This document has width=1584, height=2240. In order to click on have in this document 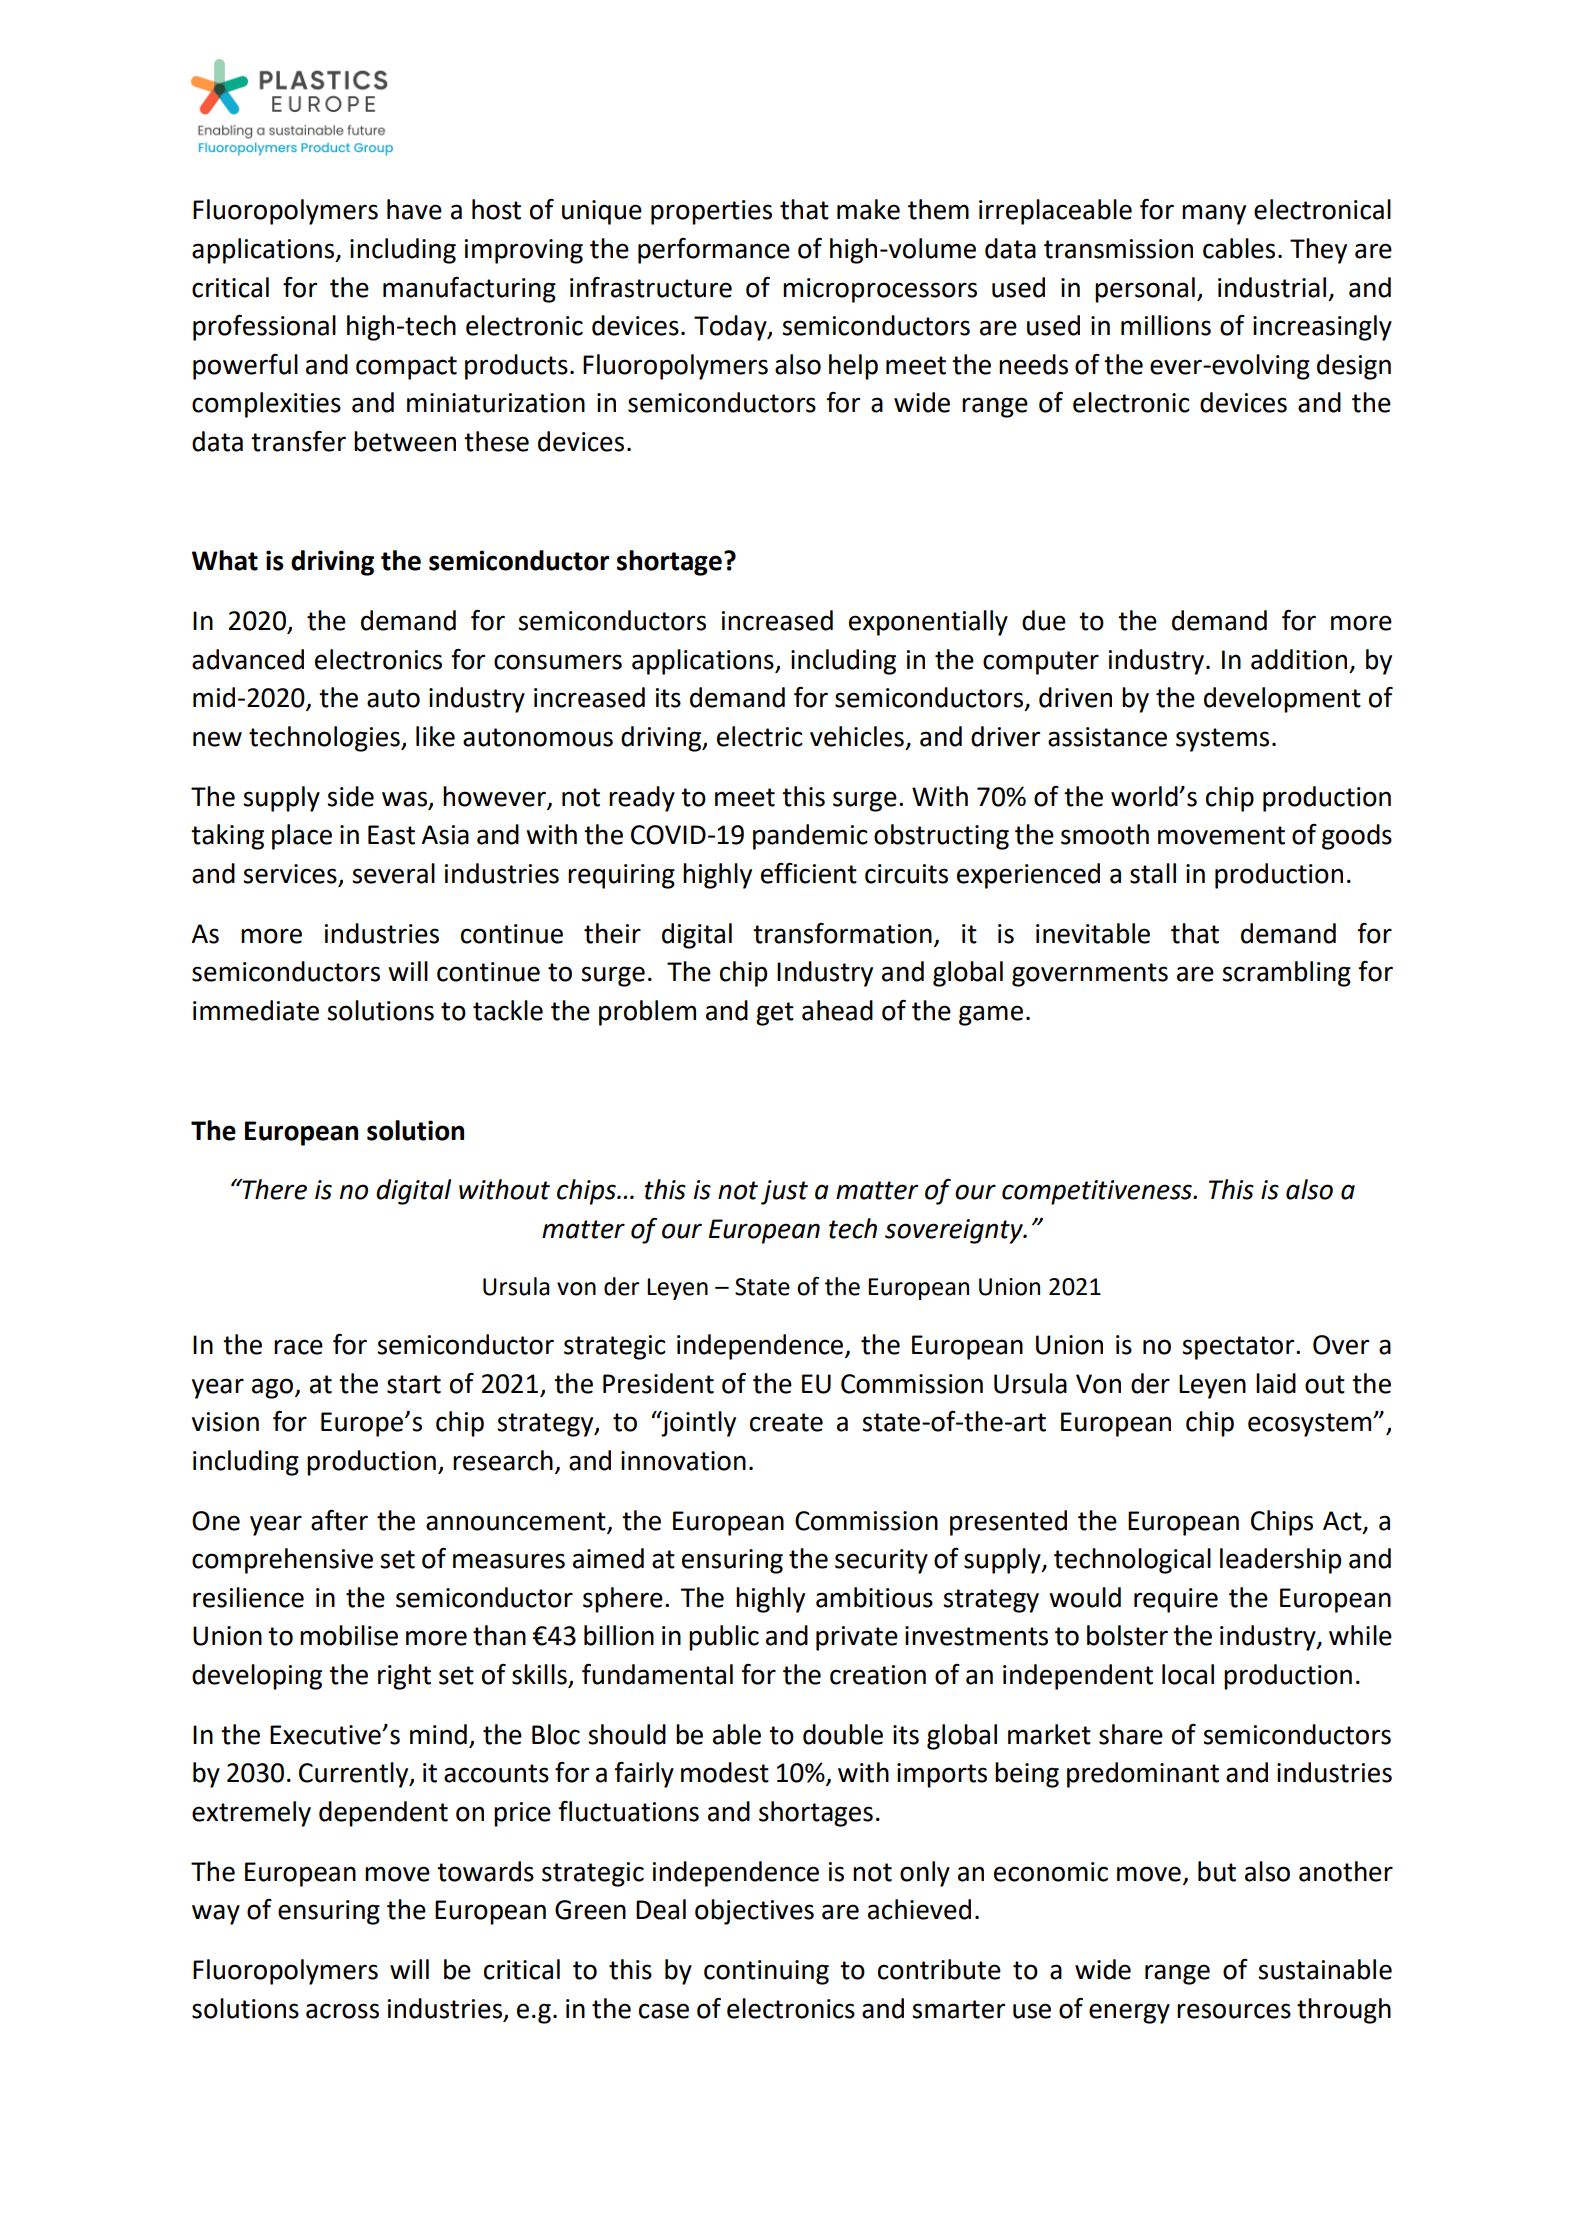, I will do `click(414, 209)`.
